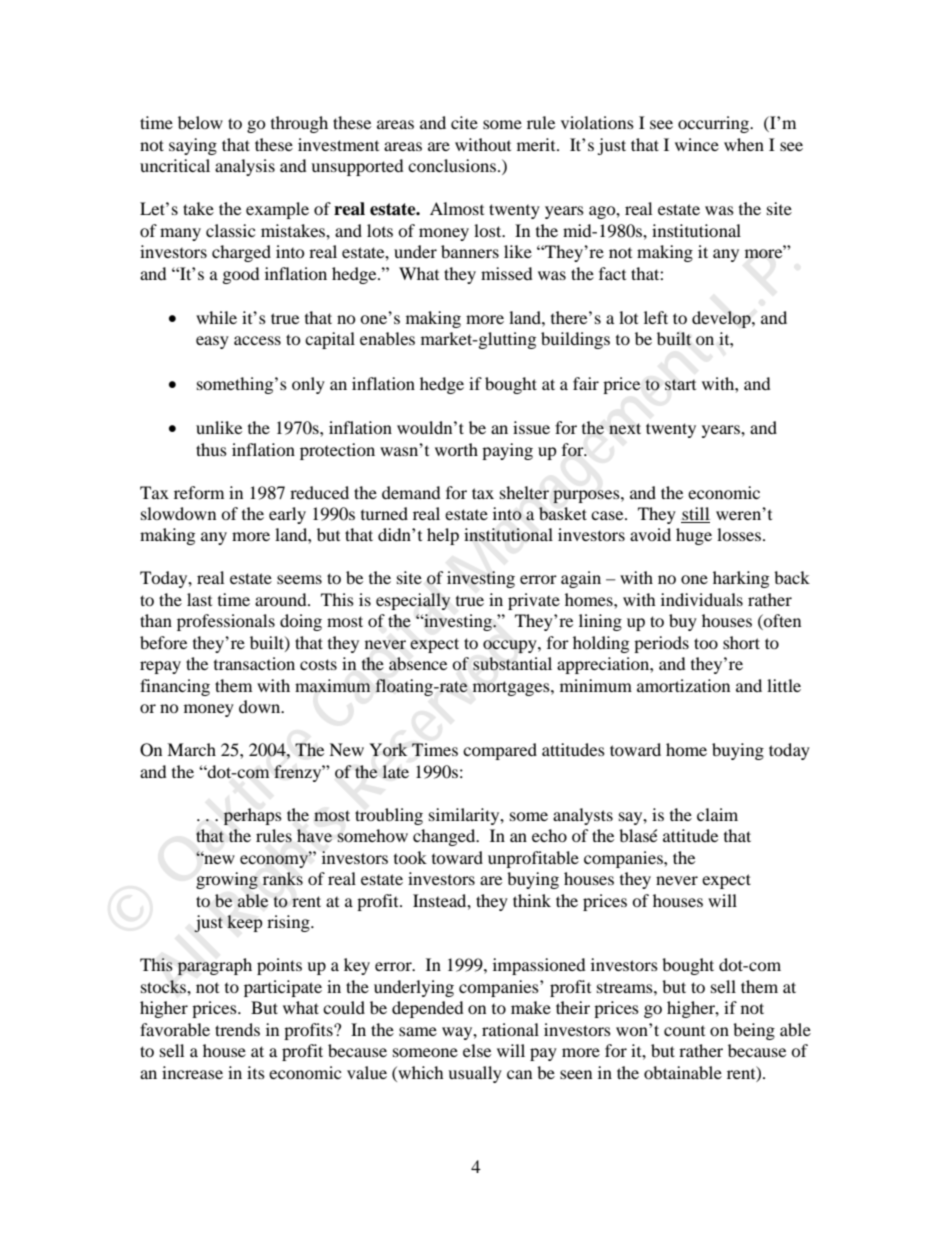 This screenshot has width=952, height=1233. Describe the element at coordinates (717, 814) in the screenshot. I see `claim` at that location.
